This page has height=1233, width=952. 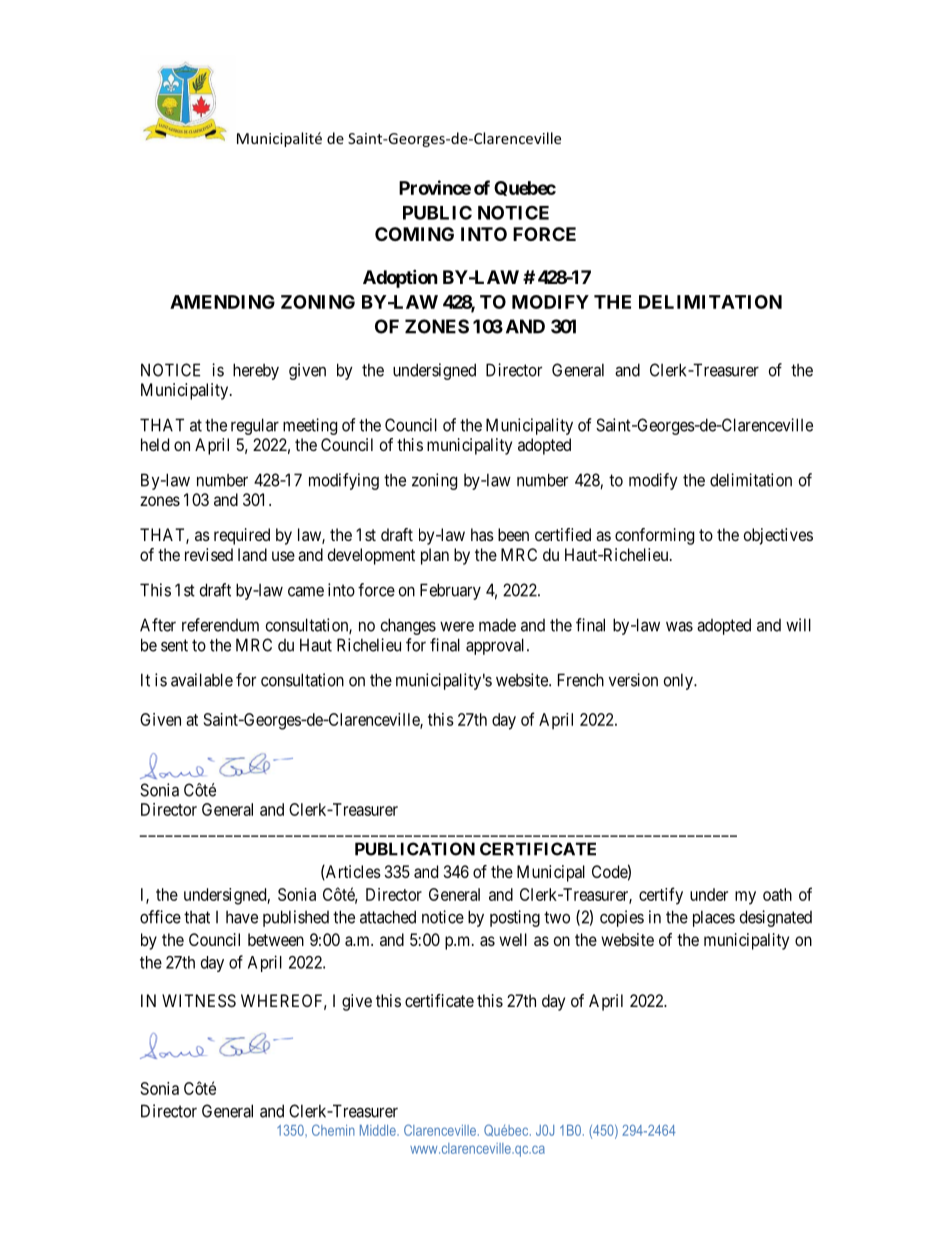 What do you see at coordinates (400, 278) in the page?
I see `Adoption` at bounding box center [400, 278].
